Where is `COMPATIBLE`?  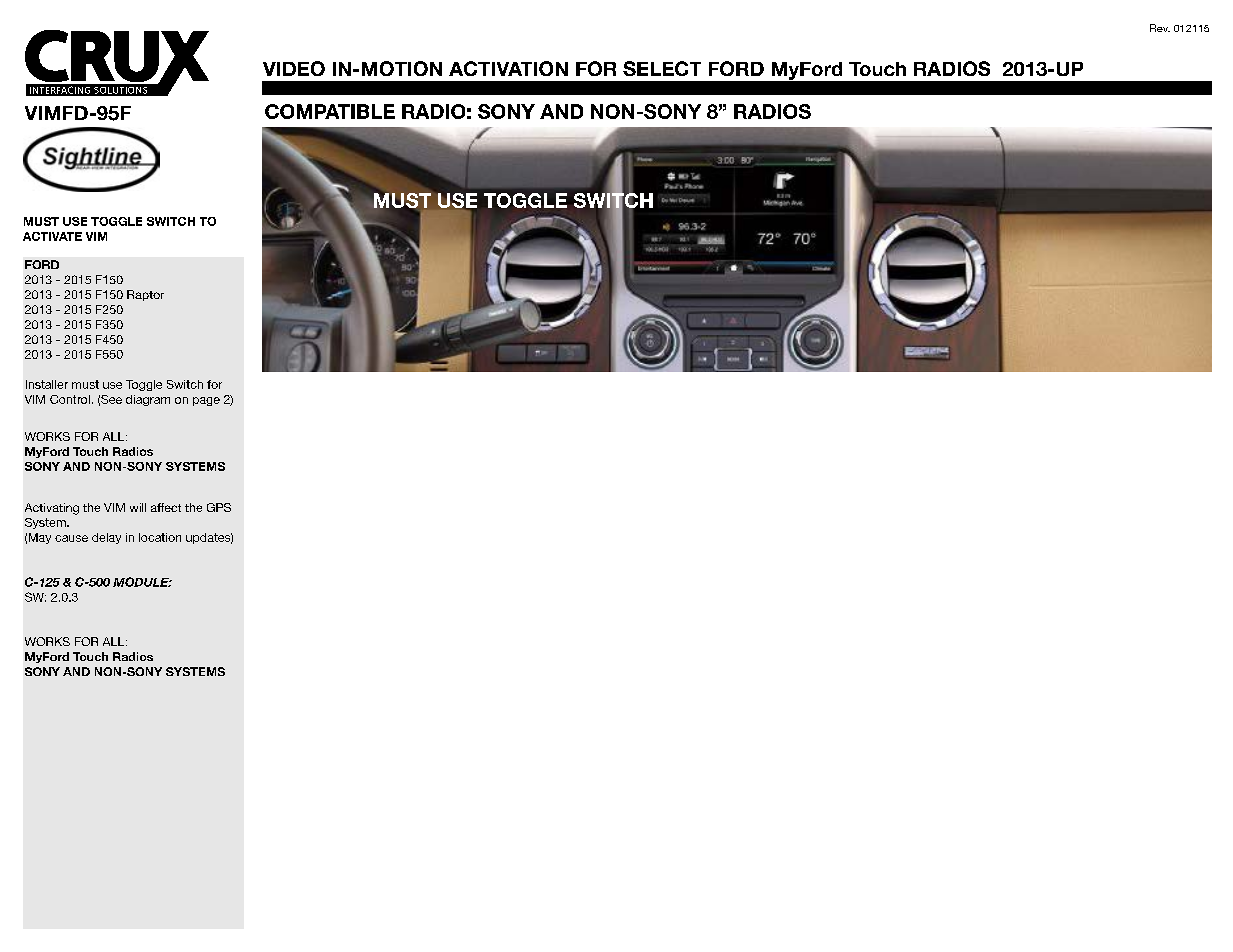 COMPATIBLE is located at coordinates (330, 111).
